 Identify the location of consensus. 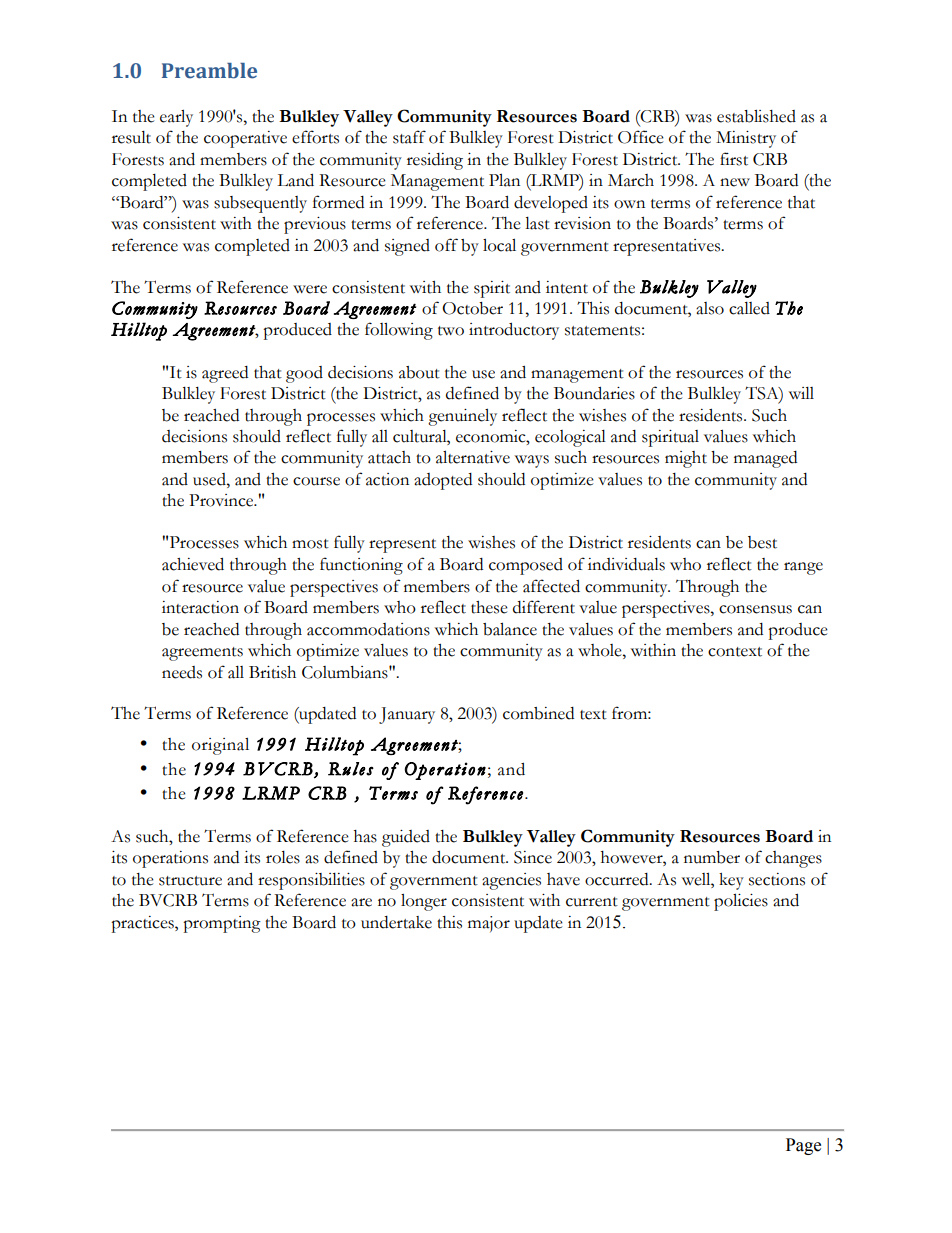
(755, 609).
